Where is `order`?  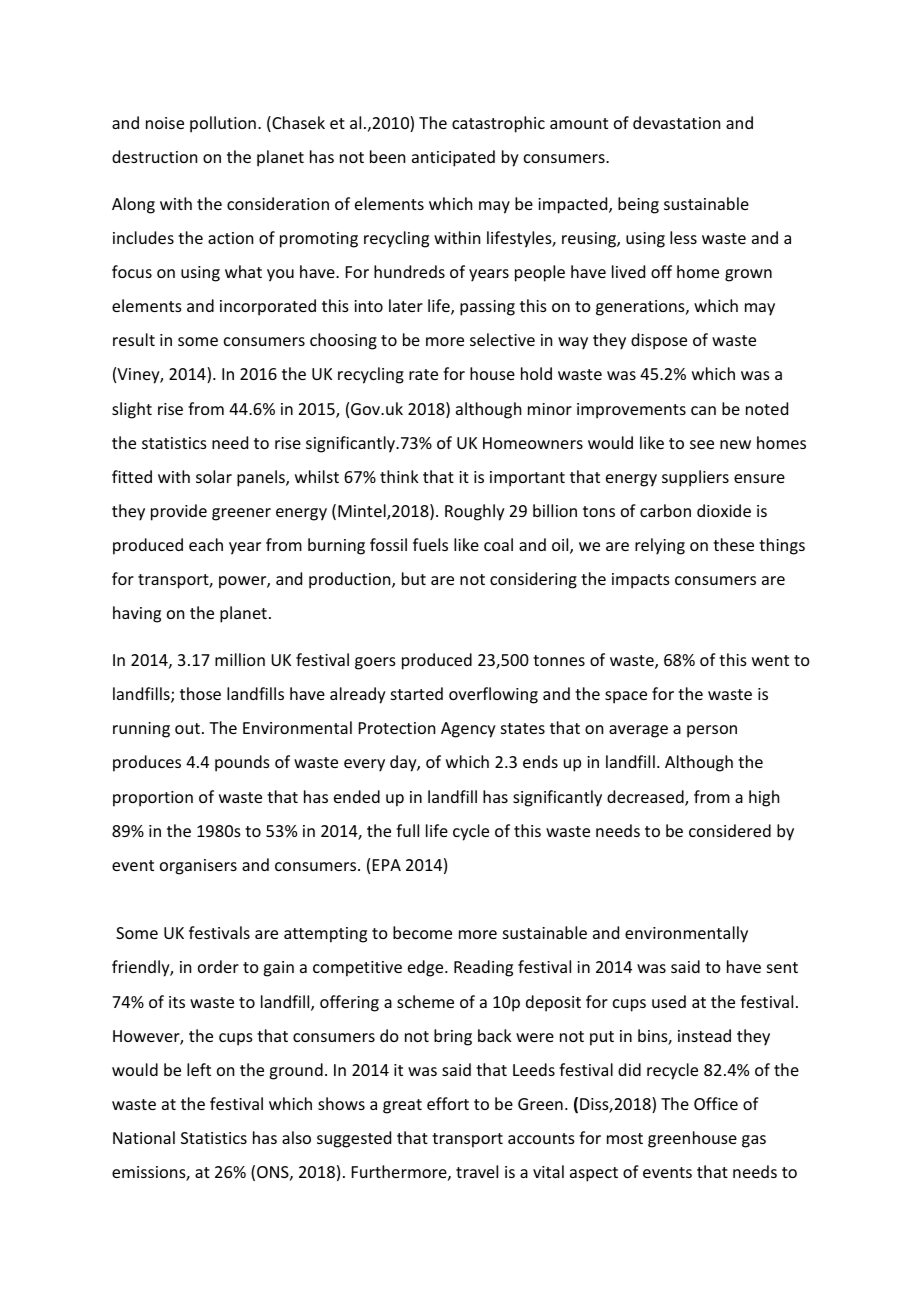
order is located at coordinates (218, 966).
